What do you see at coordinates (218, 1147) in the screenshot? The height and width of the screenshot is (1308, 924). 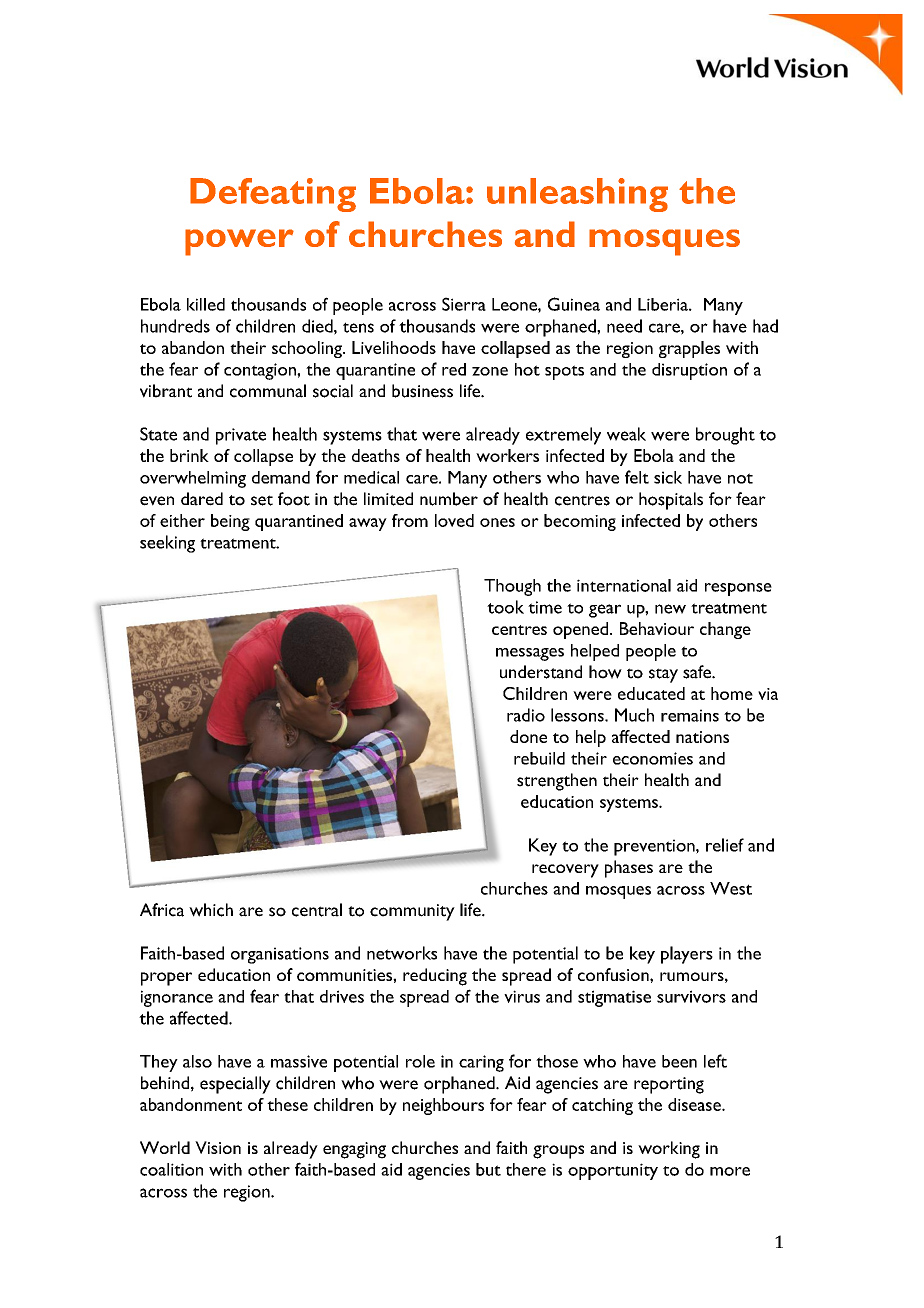 I see `Vision` at bounding box center [218, 1147].
